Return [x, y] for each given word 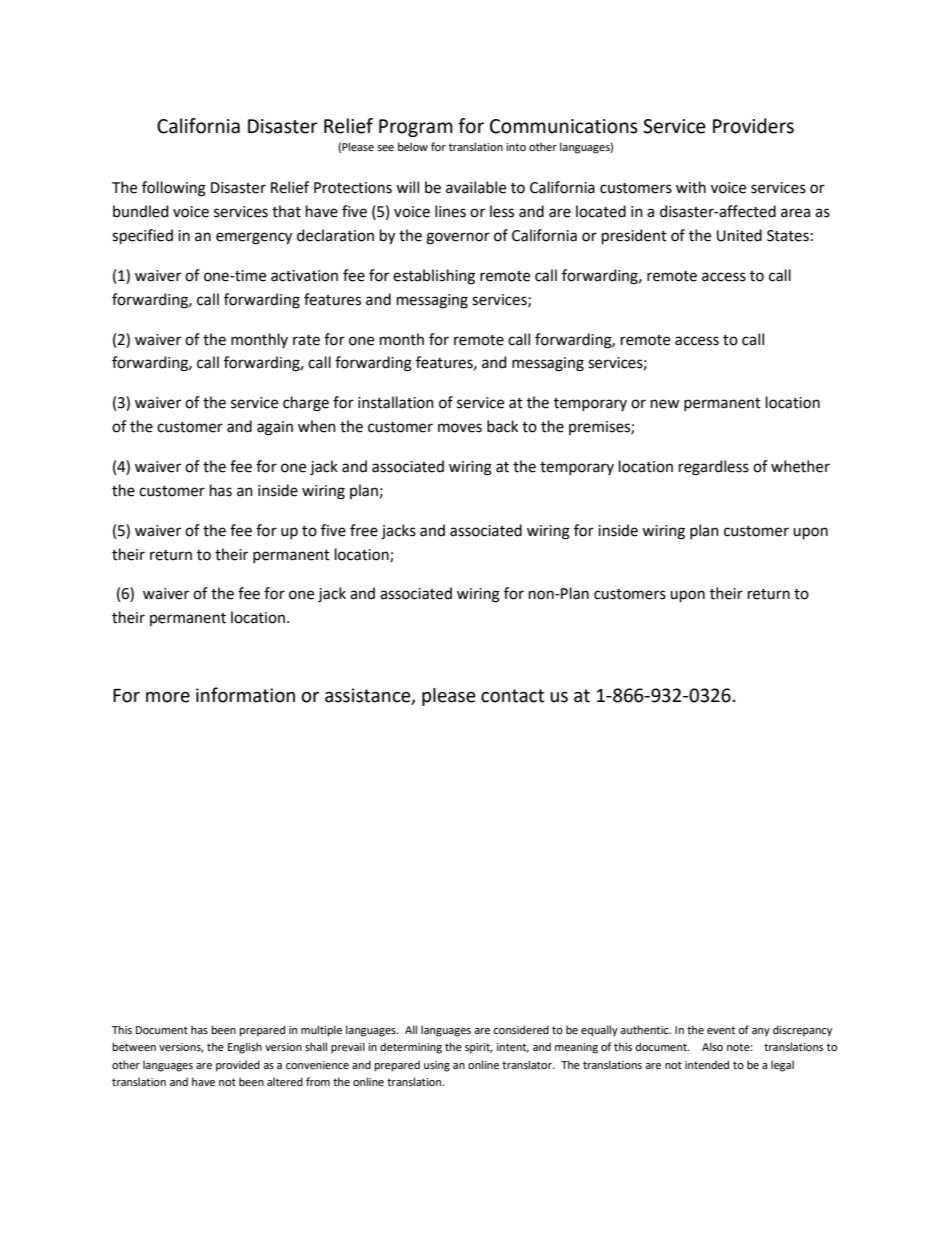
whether [800, 466]
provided [238, 1066]
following [174, 189]
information [245, 695]
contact [512, 696]
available [476, 187]
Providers [753, 126]
